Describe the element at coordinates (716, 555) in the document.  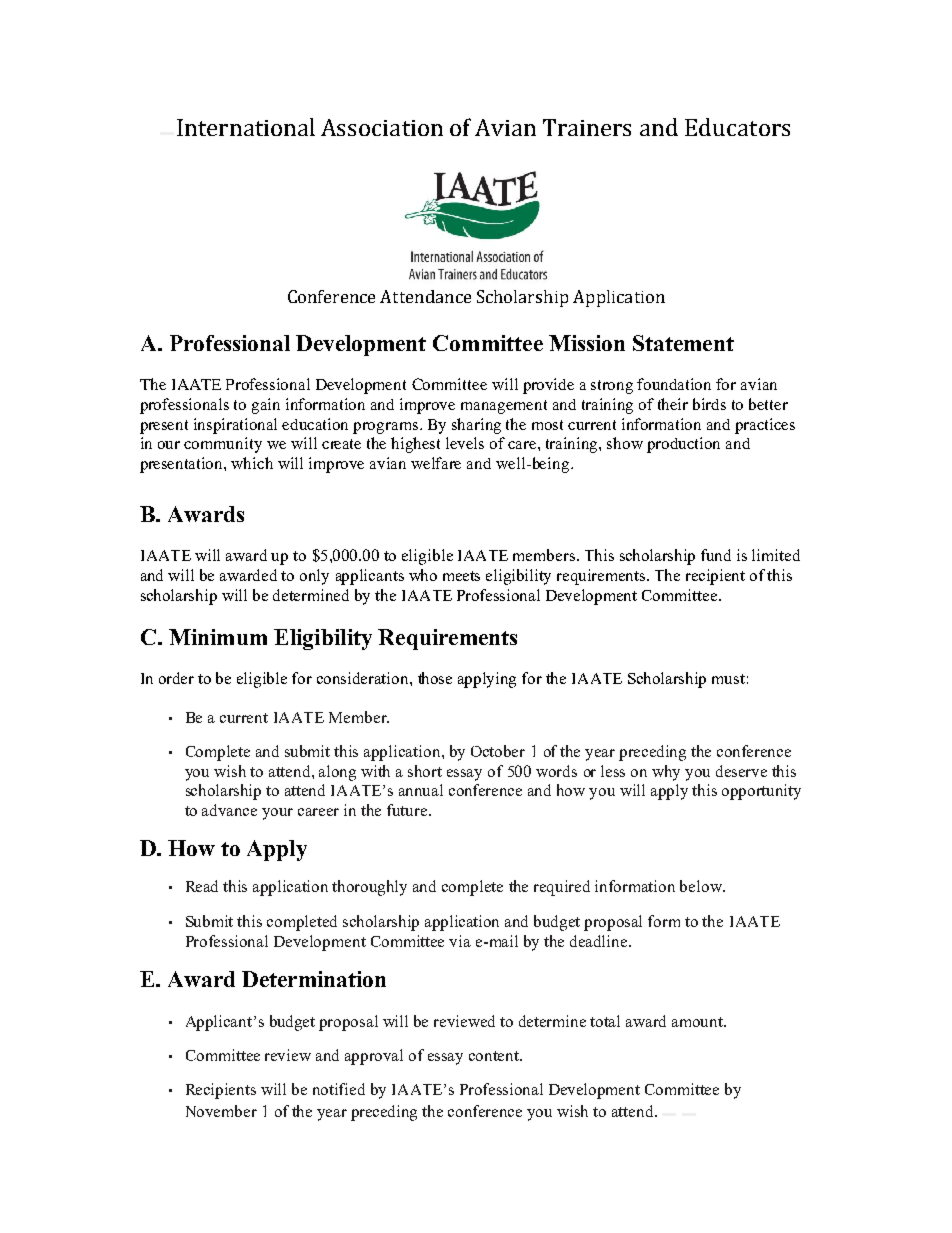
I see `fund` at that location.
